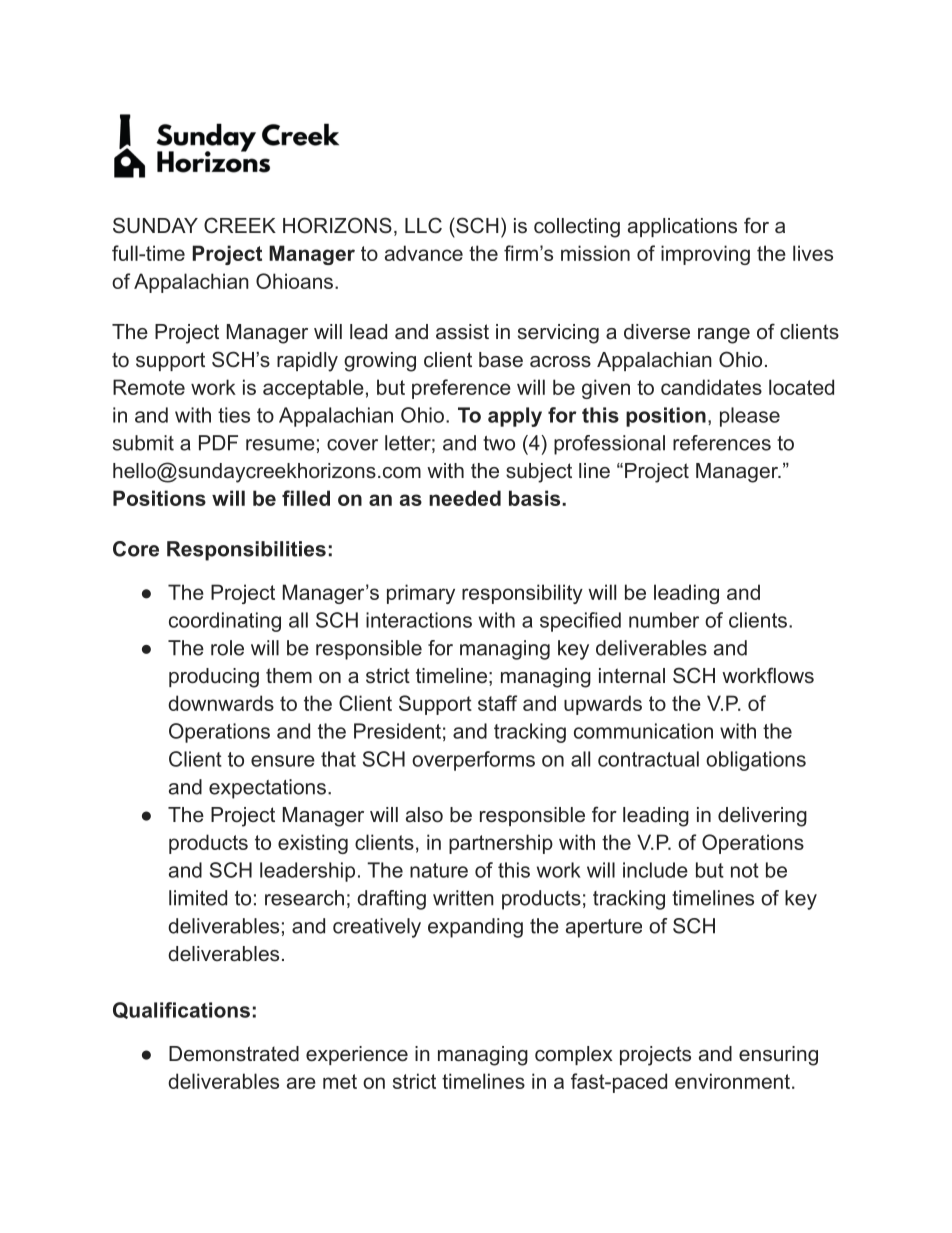 The image size is (952, 1233). What do you see at coordinates (419, 620) in the screenshot?
I see `interactions` at bounding box center [419, 620].
